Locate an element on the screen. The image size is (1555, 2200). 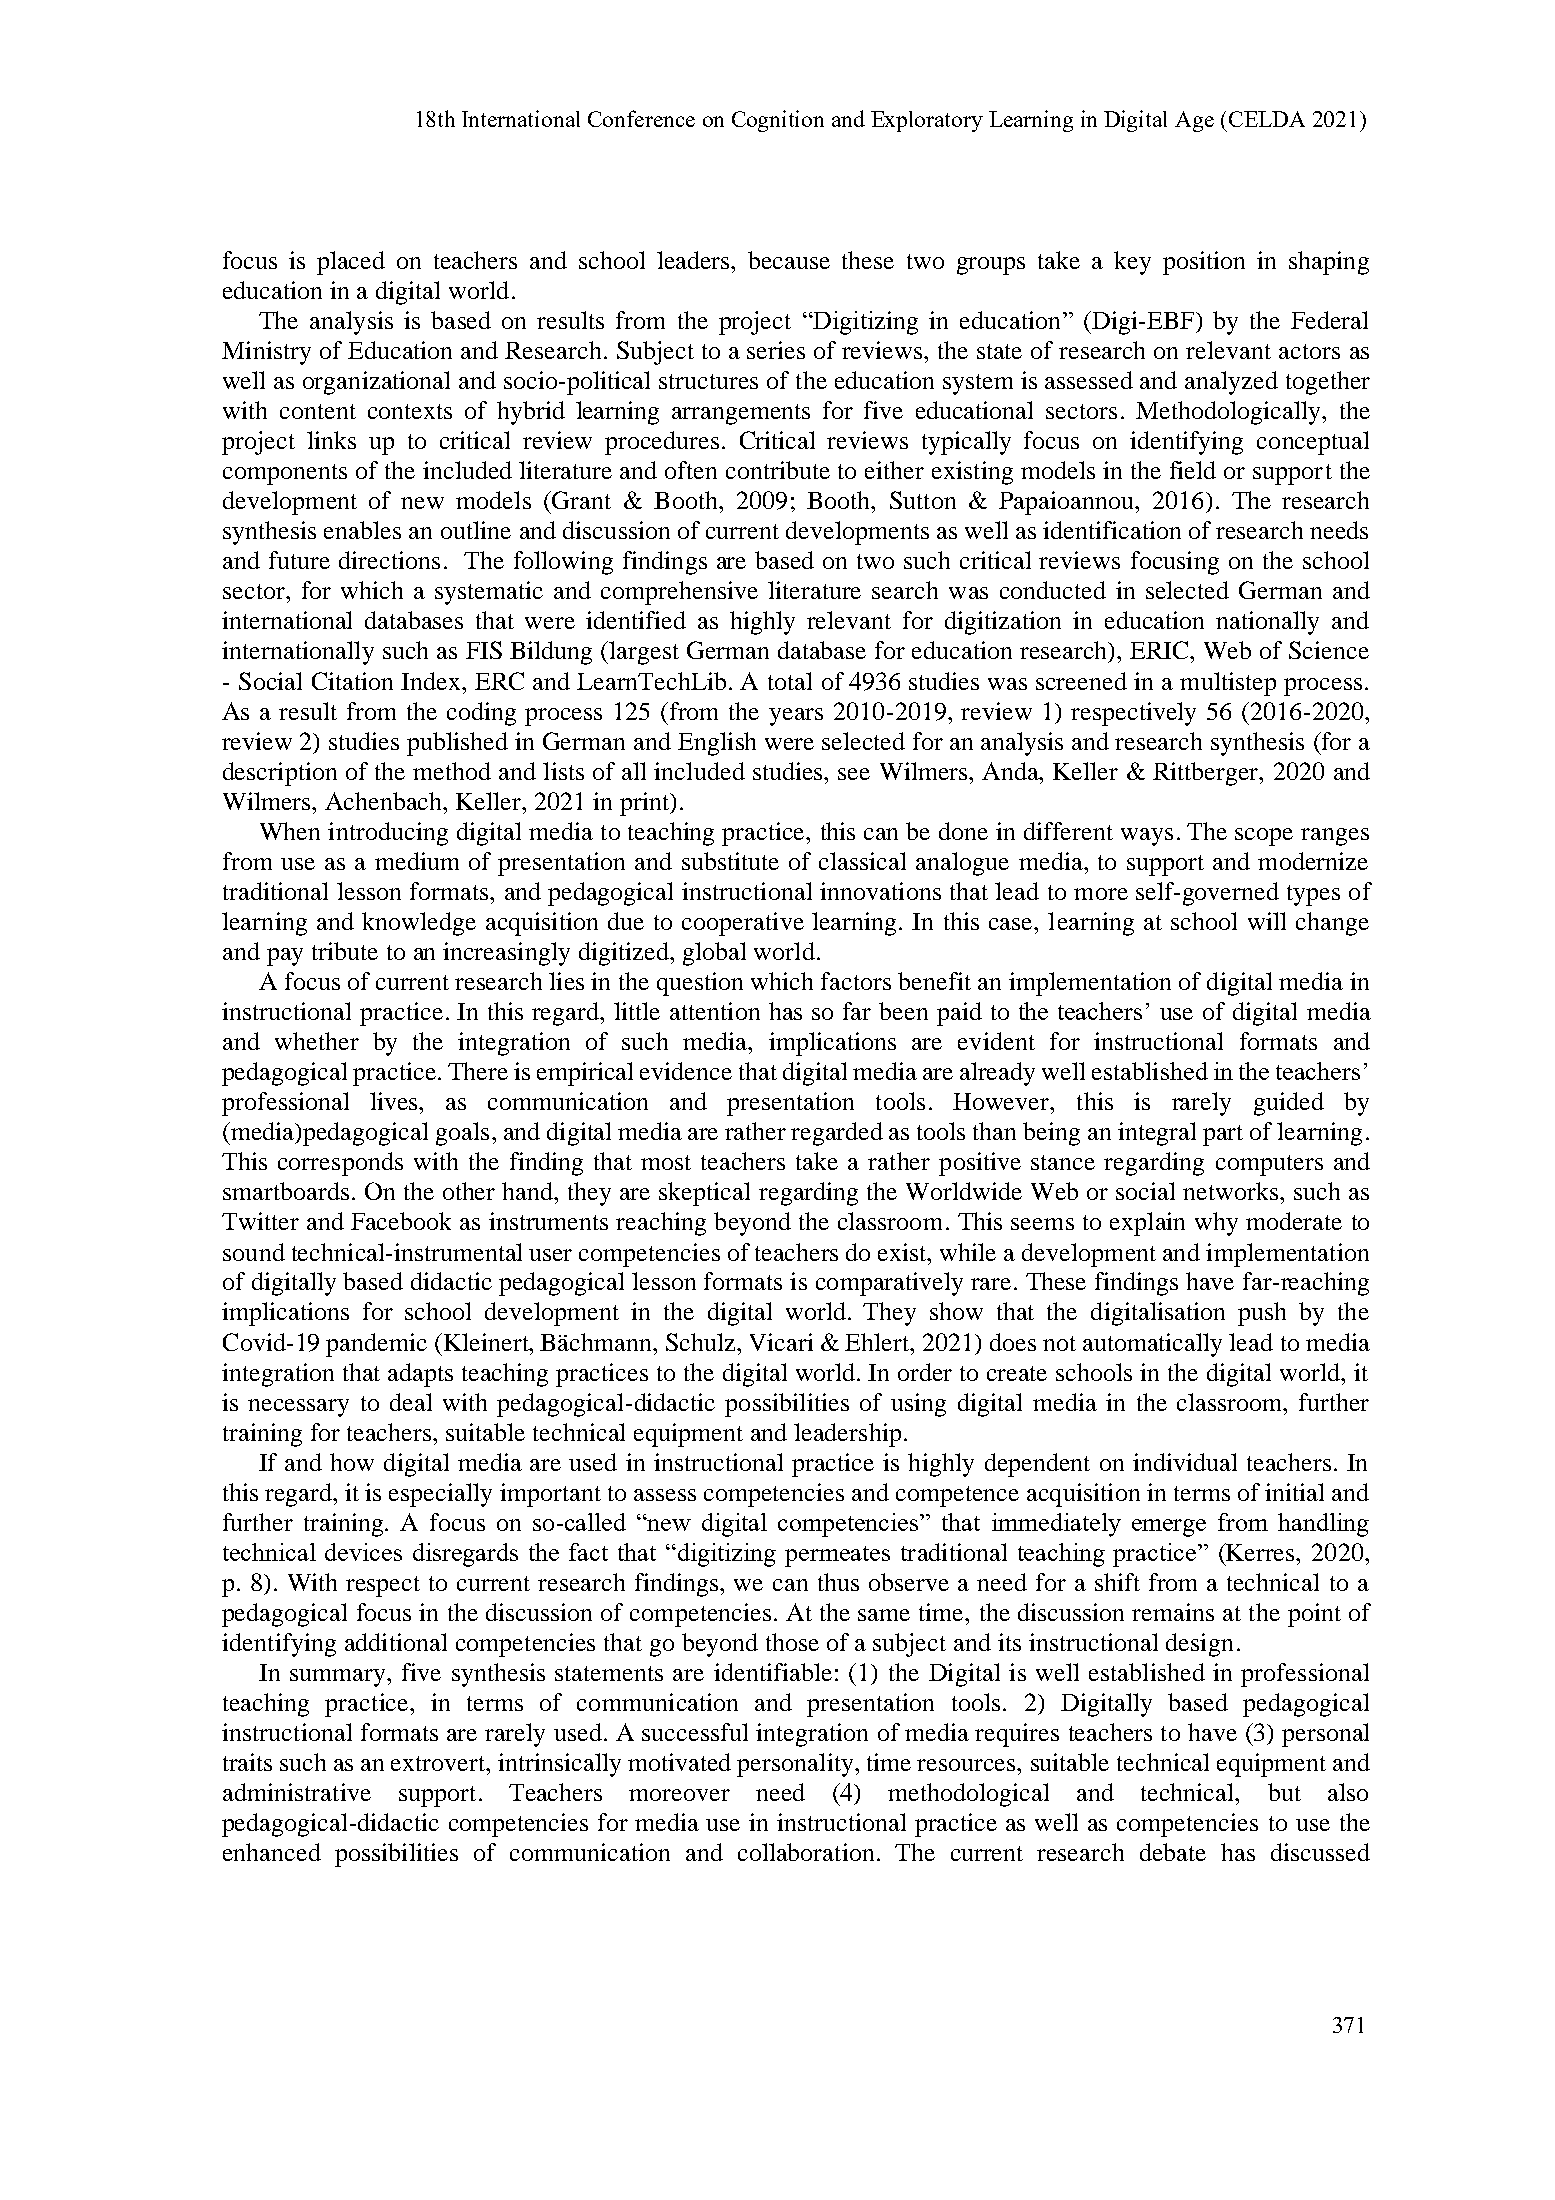
extrovert is located at coordinates (439, 1763).
